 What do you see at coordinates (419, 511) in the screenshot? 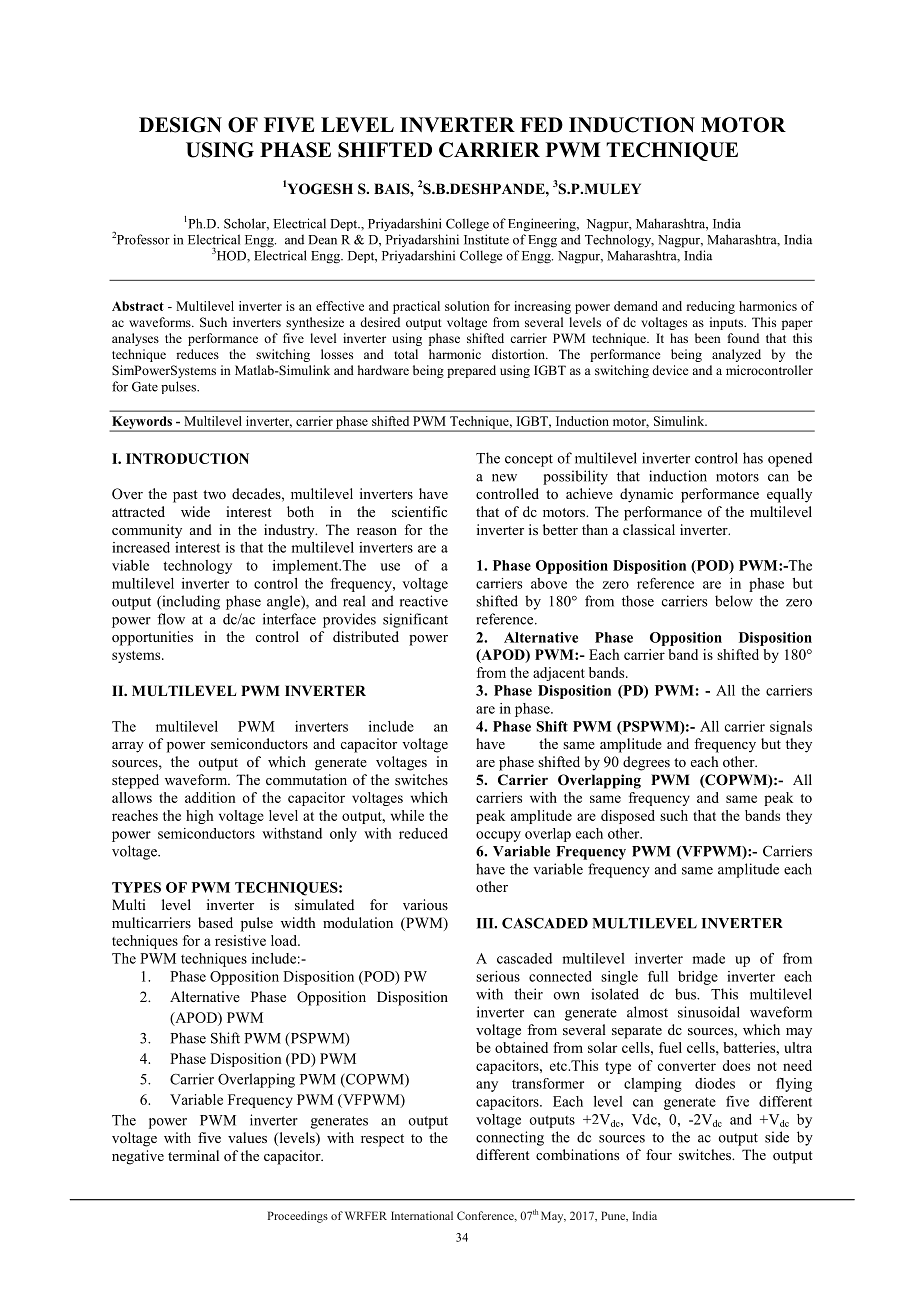
I see `scientific` at bounding box center [419, 511].
